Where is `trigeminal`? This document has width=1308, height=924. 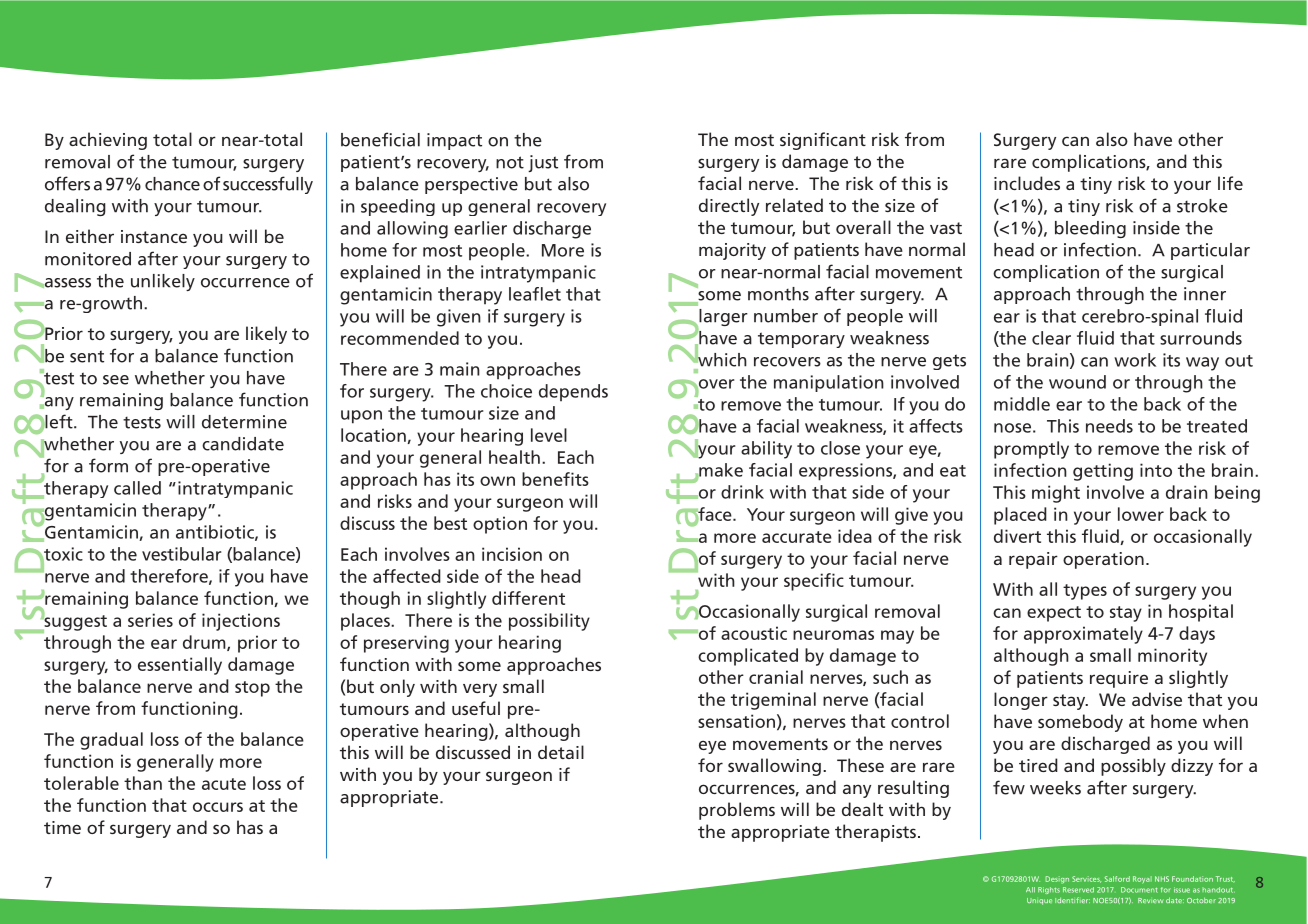 trigeminal is located at coordinates (773, 701).
